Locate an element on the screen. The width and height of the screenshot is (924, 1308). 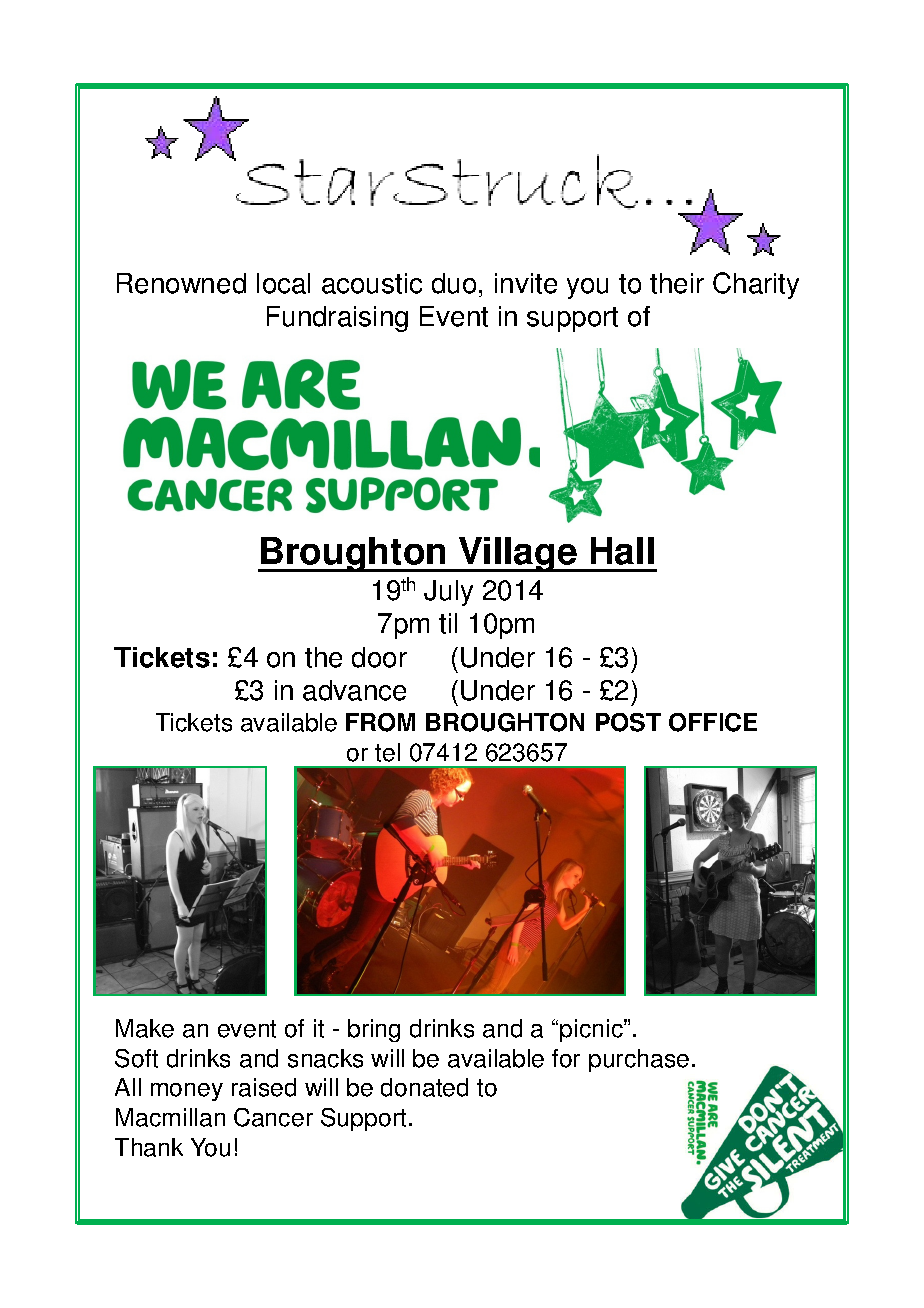
donated is located at coordinates (424, 1087).
